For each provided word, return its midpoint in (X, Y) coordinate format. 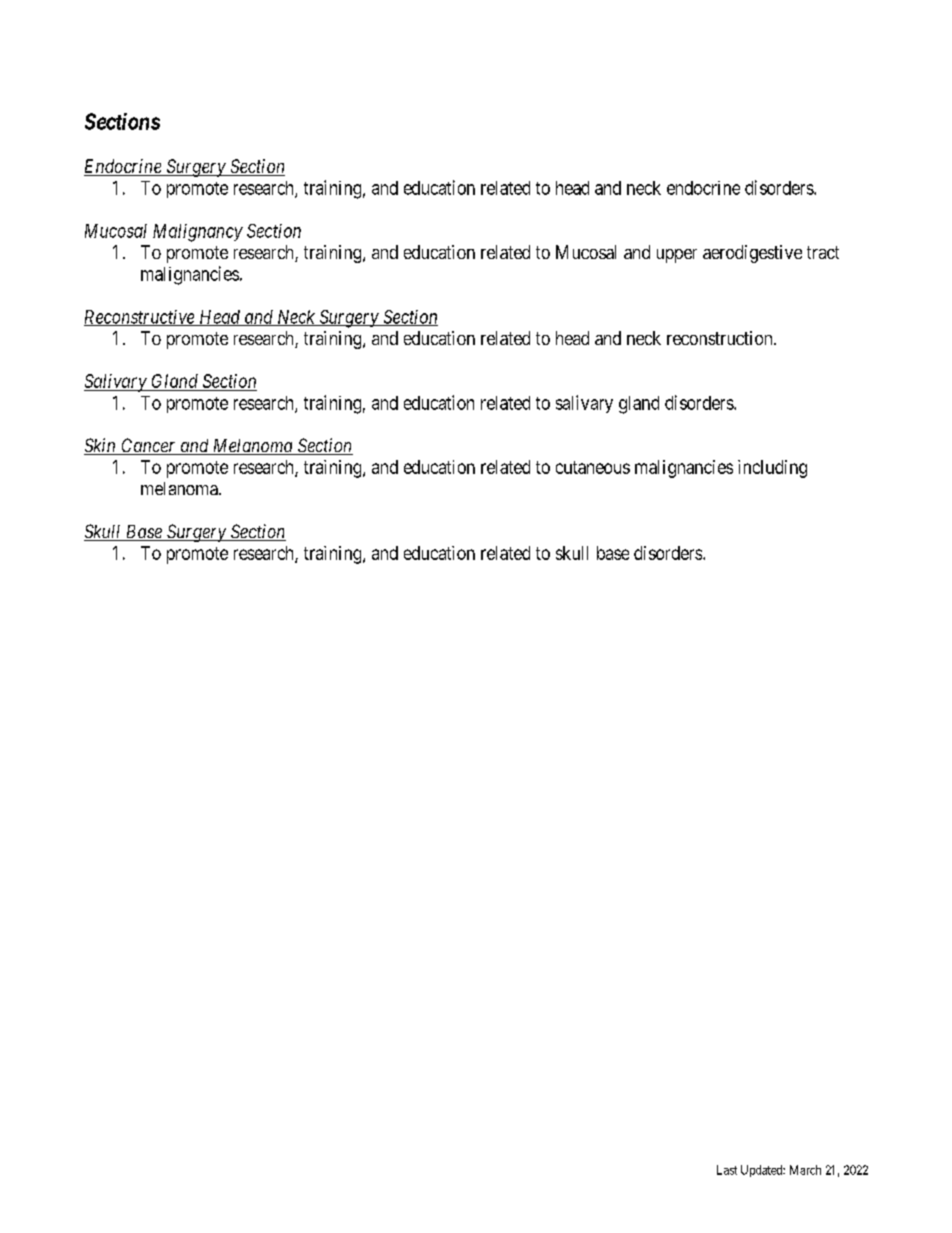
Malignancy (198, 233)
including (772, 469)
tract (823, 252)
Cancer (149, 446)
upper (677, 256)
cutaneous (593, 467)
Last (727, 1170)
